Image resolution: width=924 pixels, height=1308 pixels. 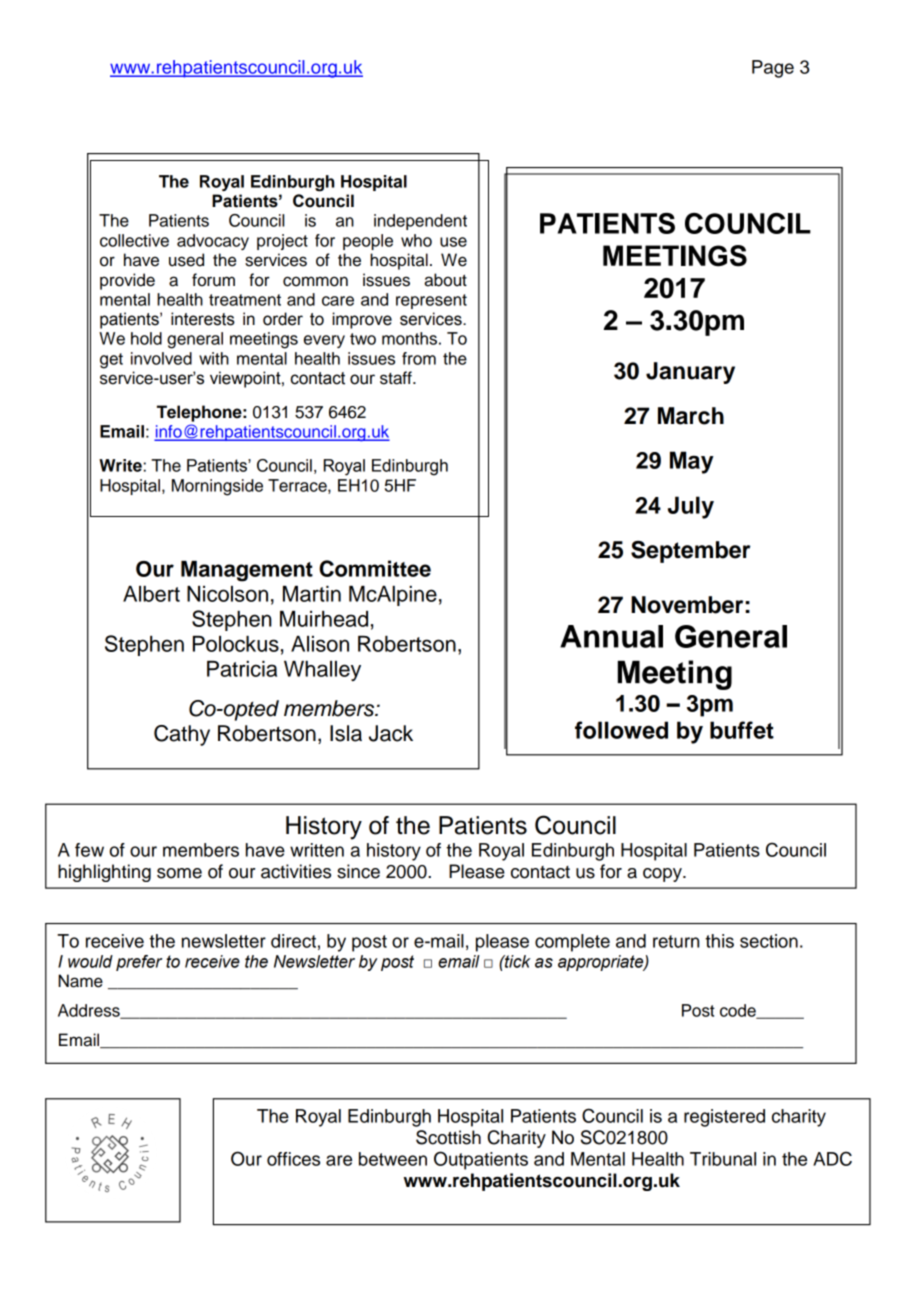 What do you see at coordinates (431, 301) in the document?
I see `represent` at bounding box center [431, 301].
